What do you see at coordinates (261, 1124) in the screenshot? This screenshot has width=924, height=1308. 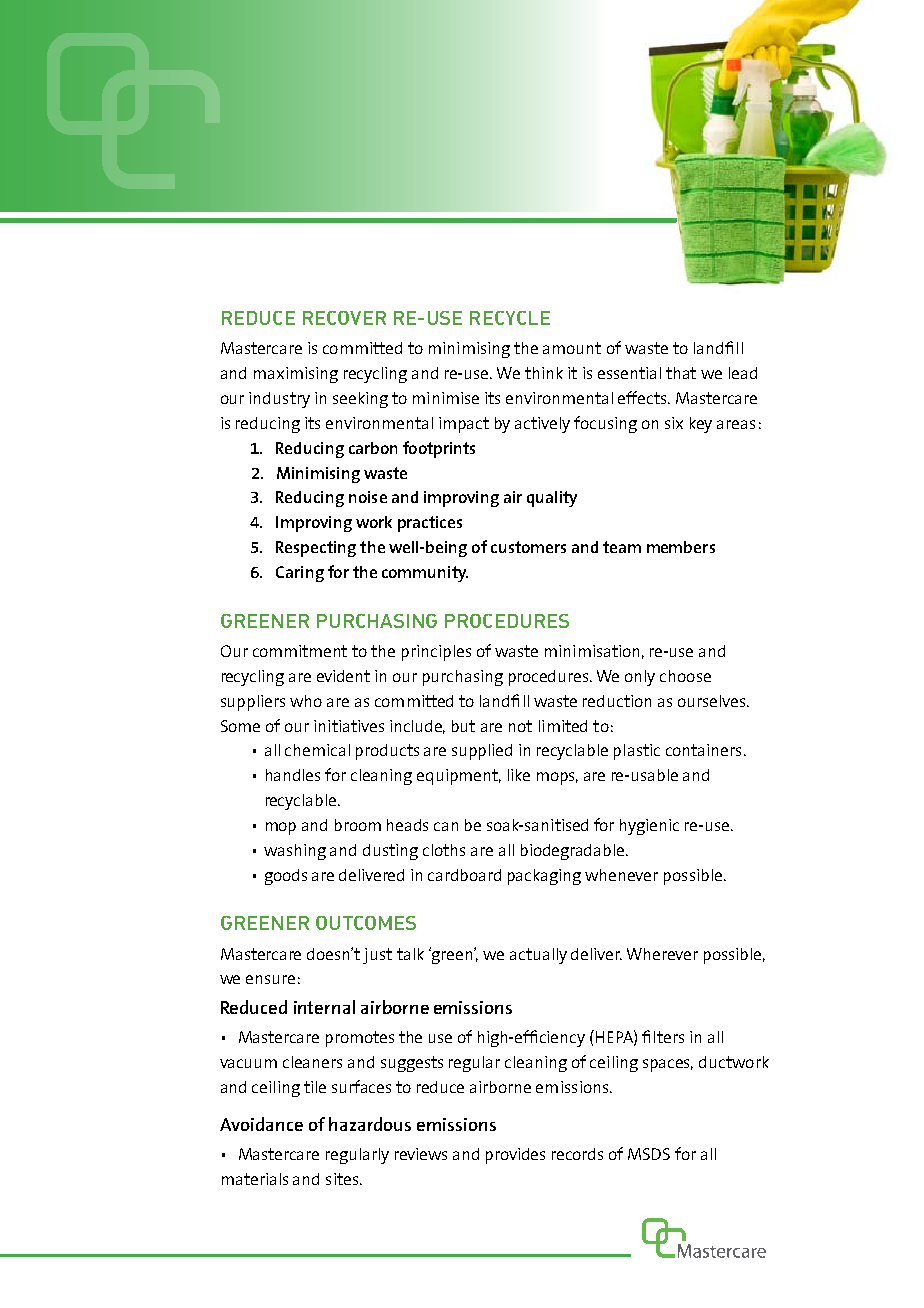 I see `Avoidance` at bounding box center [261, 1124].
